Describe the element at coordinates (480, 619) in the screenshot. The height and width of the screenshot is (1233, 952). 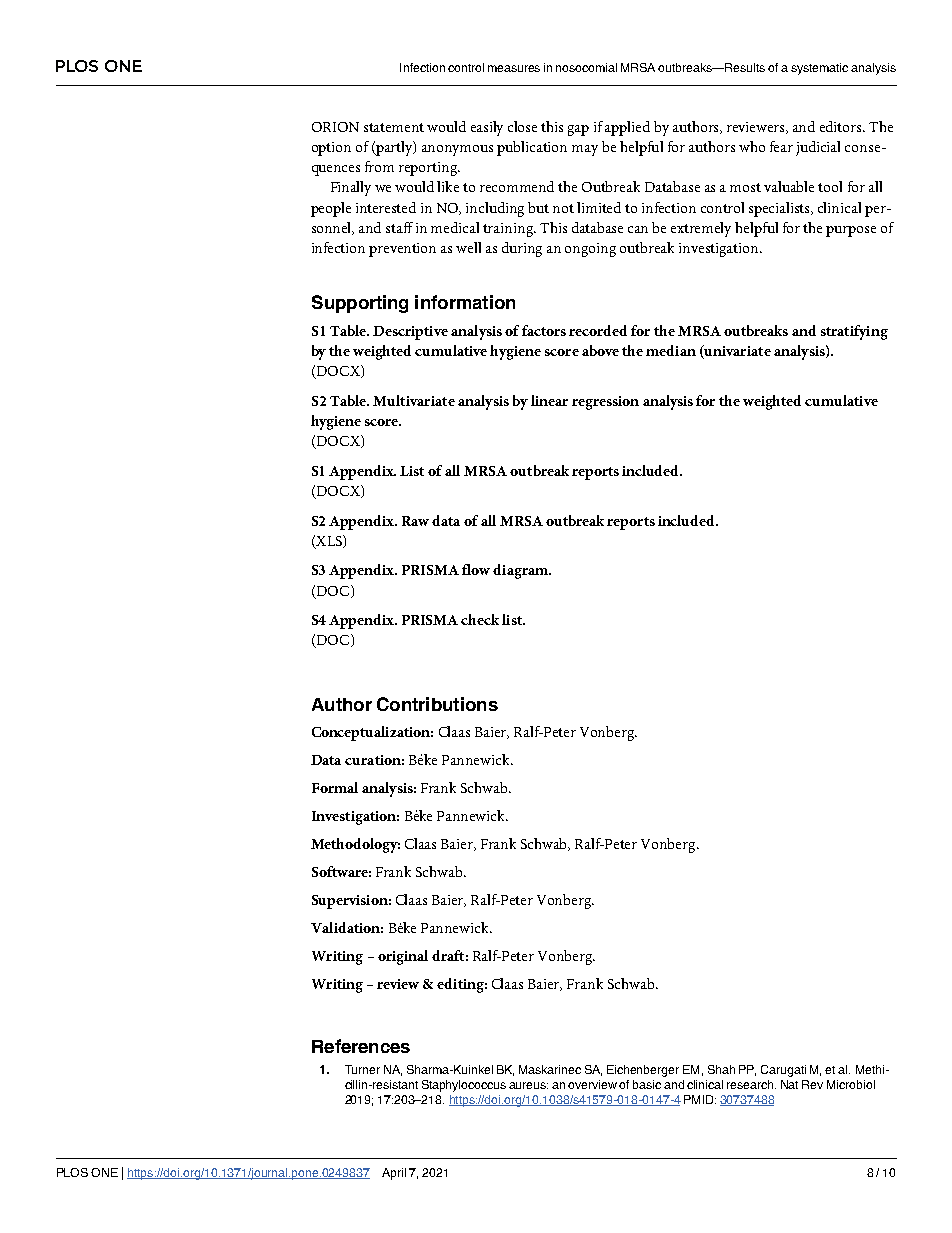
I see `check` at that location.
